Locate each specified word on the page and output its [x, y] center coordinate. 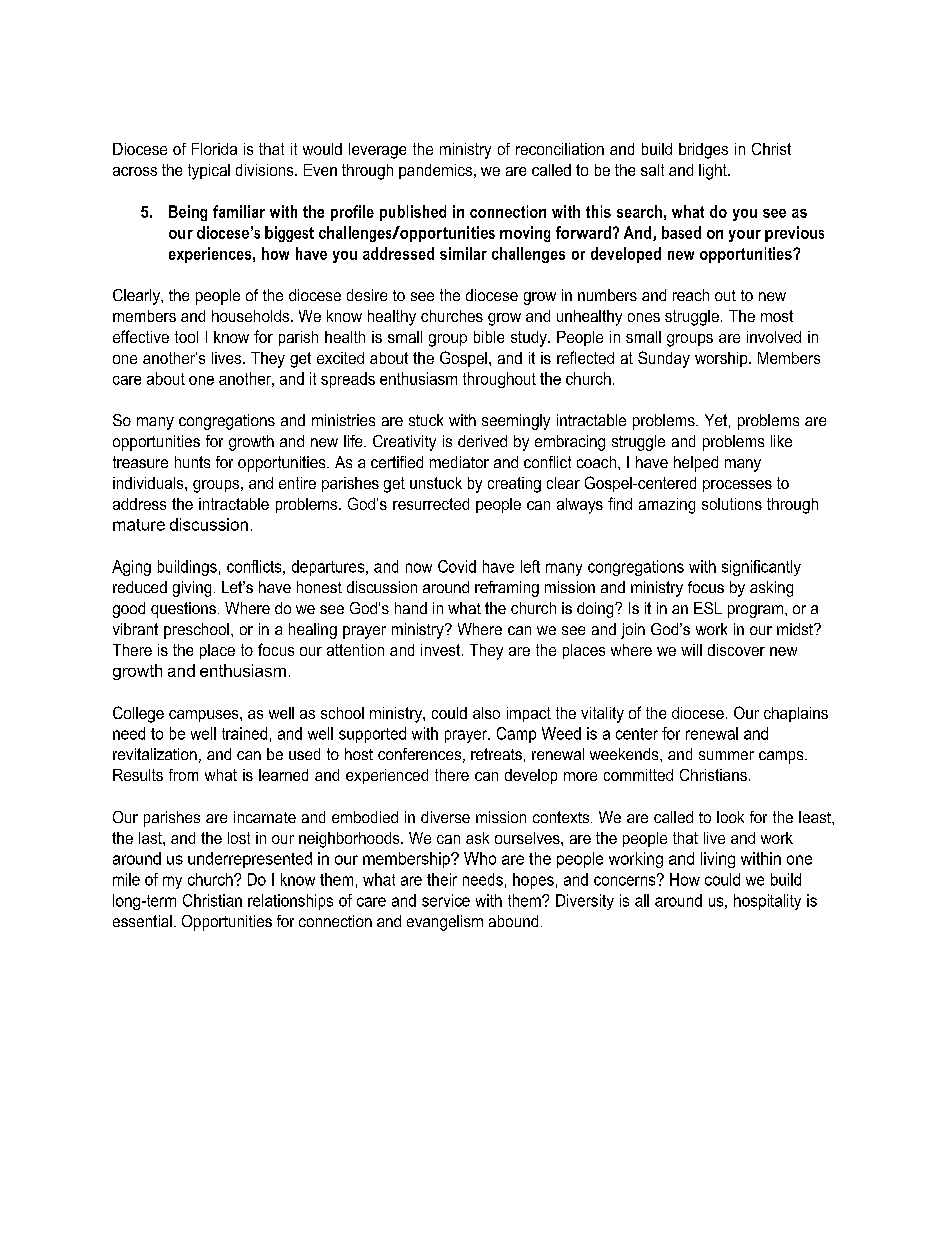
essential [142, 921]
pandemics [437, 171]
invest [442, 650]
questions [183, 610]
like [781, 441]
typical [209, 172]
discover [736, 650]
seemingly [516, 422]
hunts [192, 462]
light [714, 172]
